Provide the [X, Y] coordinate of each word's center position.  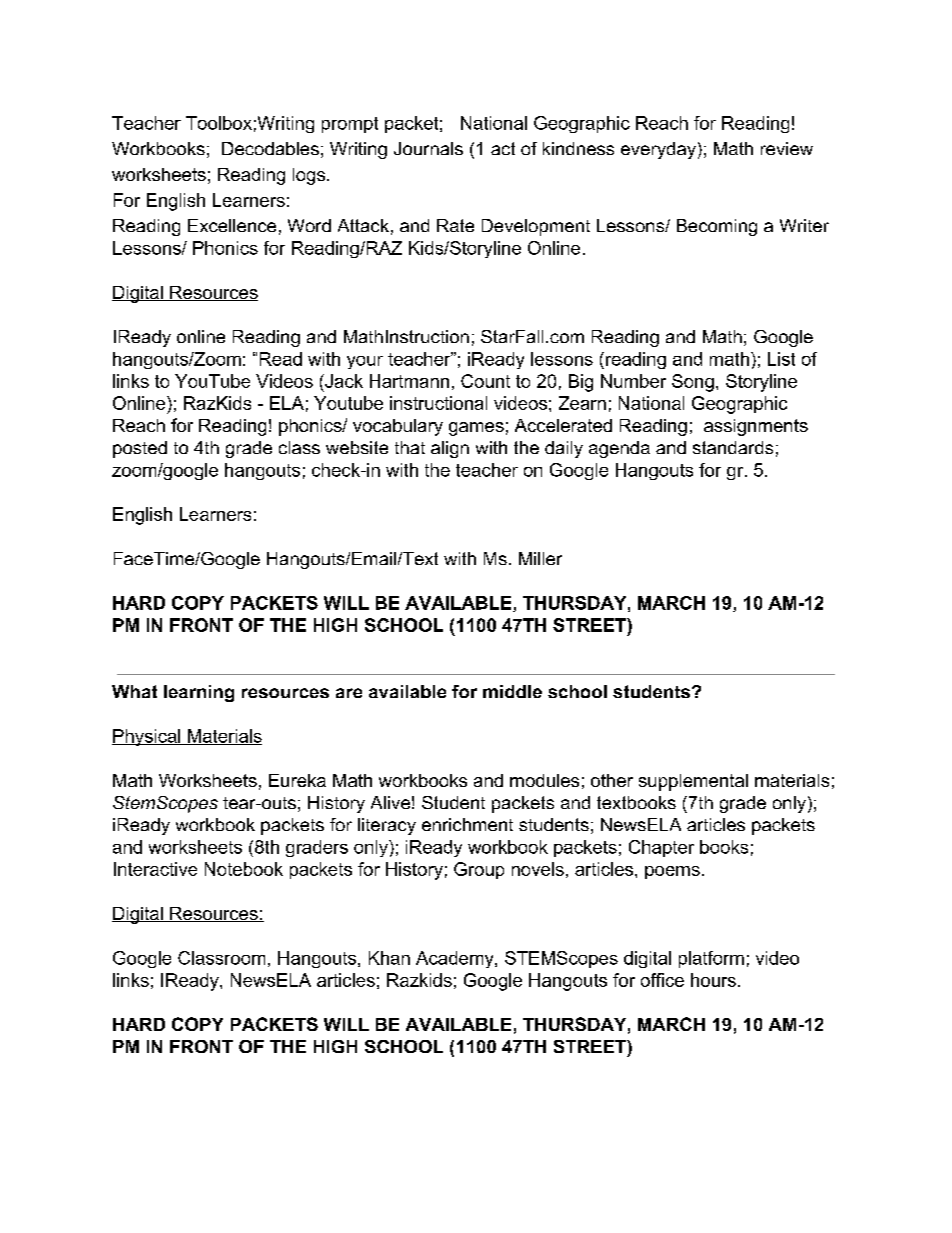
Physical [147, 737]
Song [693, 383]
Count [485, 381]
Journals [428, 148]
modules [544, 780]
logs [309, 176]
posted [140, 449]
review [787, 148]
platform [711, 959]
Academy [456, 959]
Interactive [155, 869]
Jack [343, 381]
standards [733, 447]
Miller [540, 558]
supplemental [693, 782]
